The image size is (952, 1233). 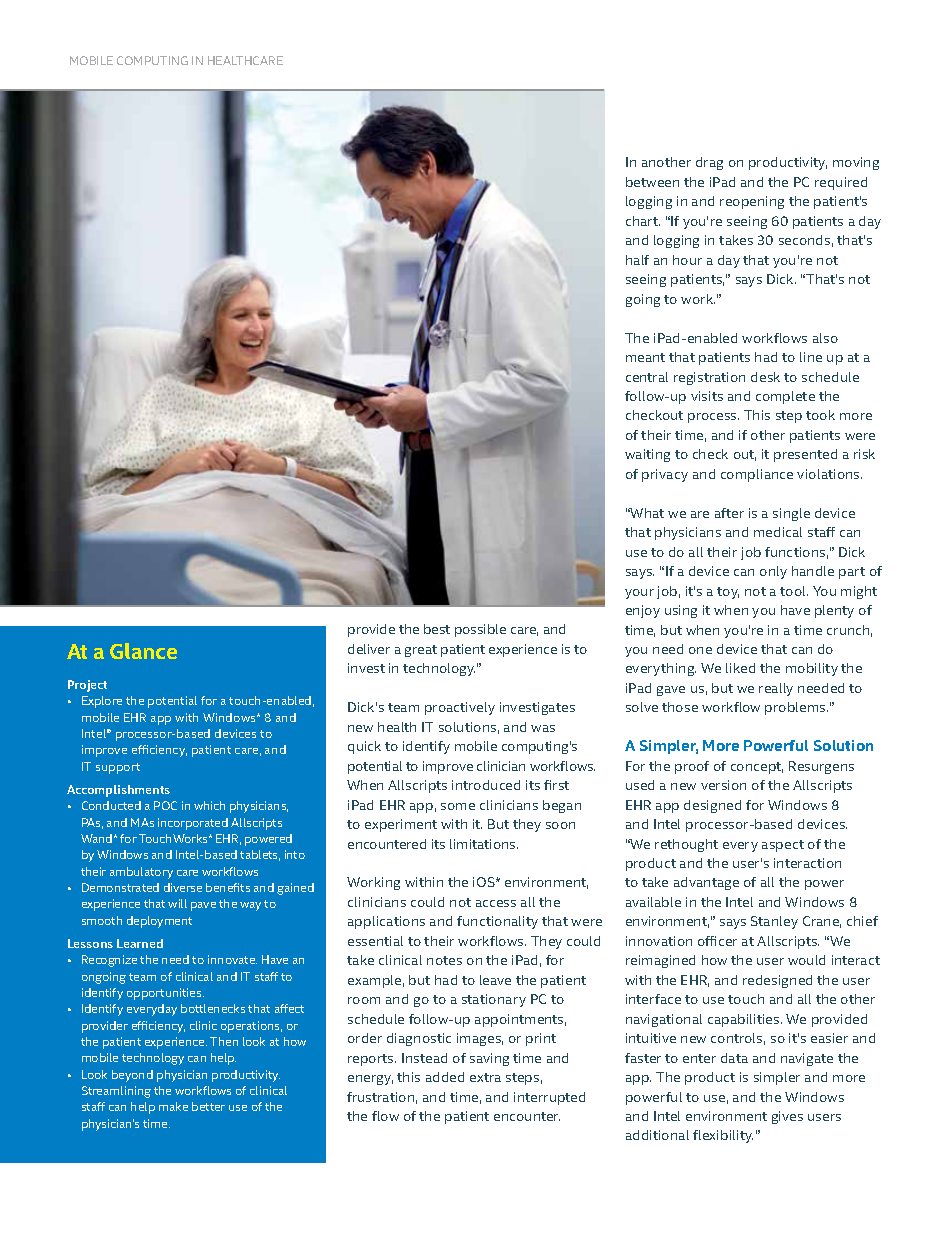 What do you see at coordinates (652, 182) in the screenshot?
I see `between` at bounding box center [652, 182].
